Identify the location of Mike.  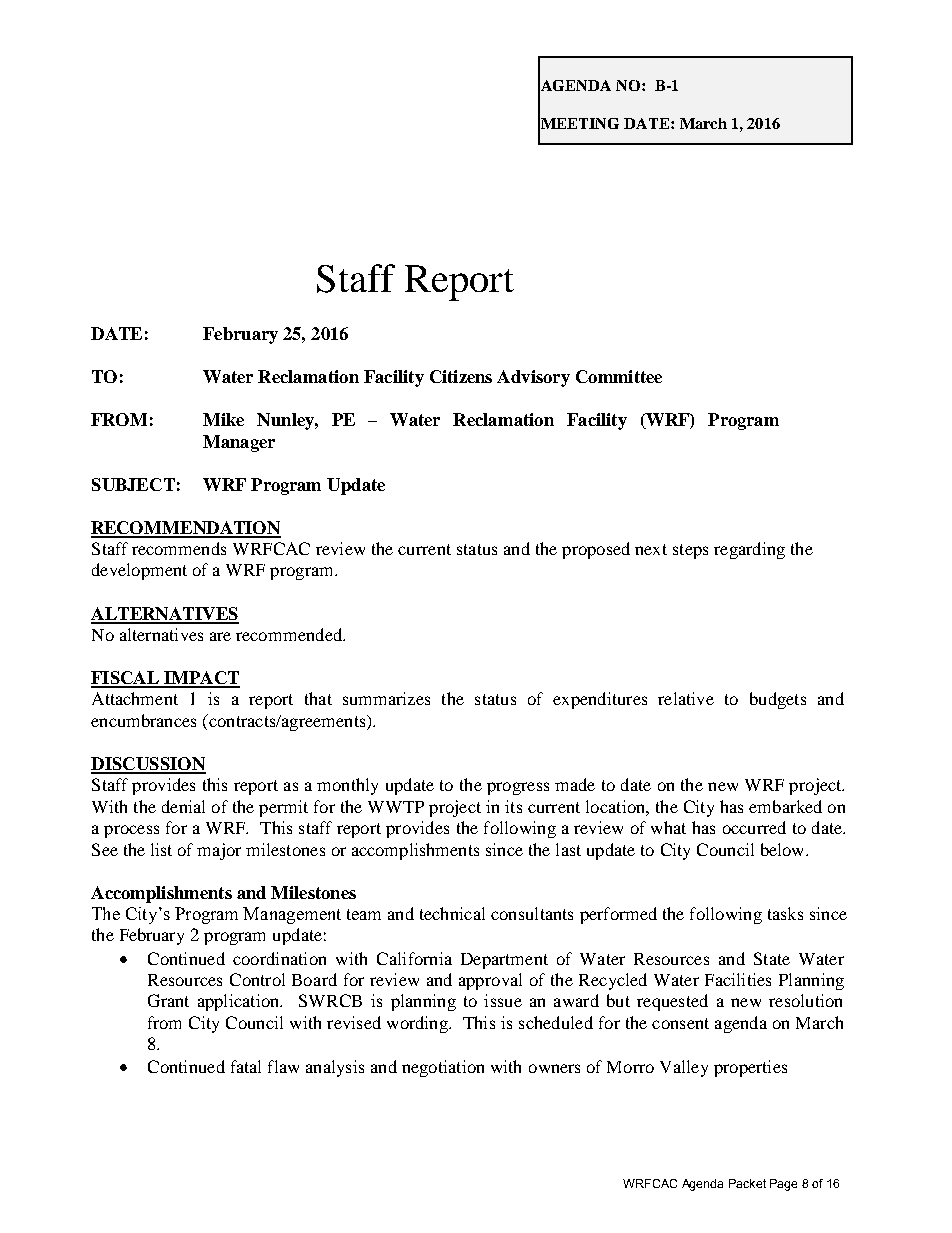
(223, 419).
